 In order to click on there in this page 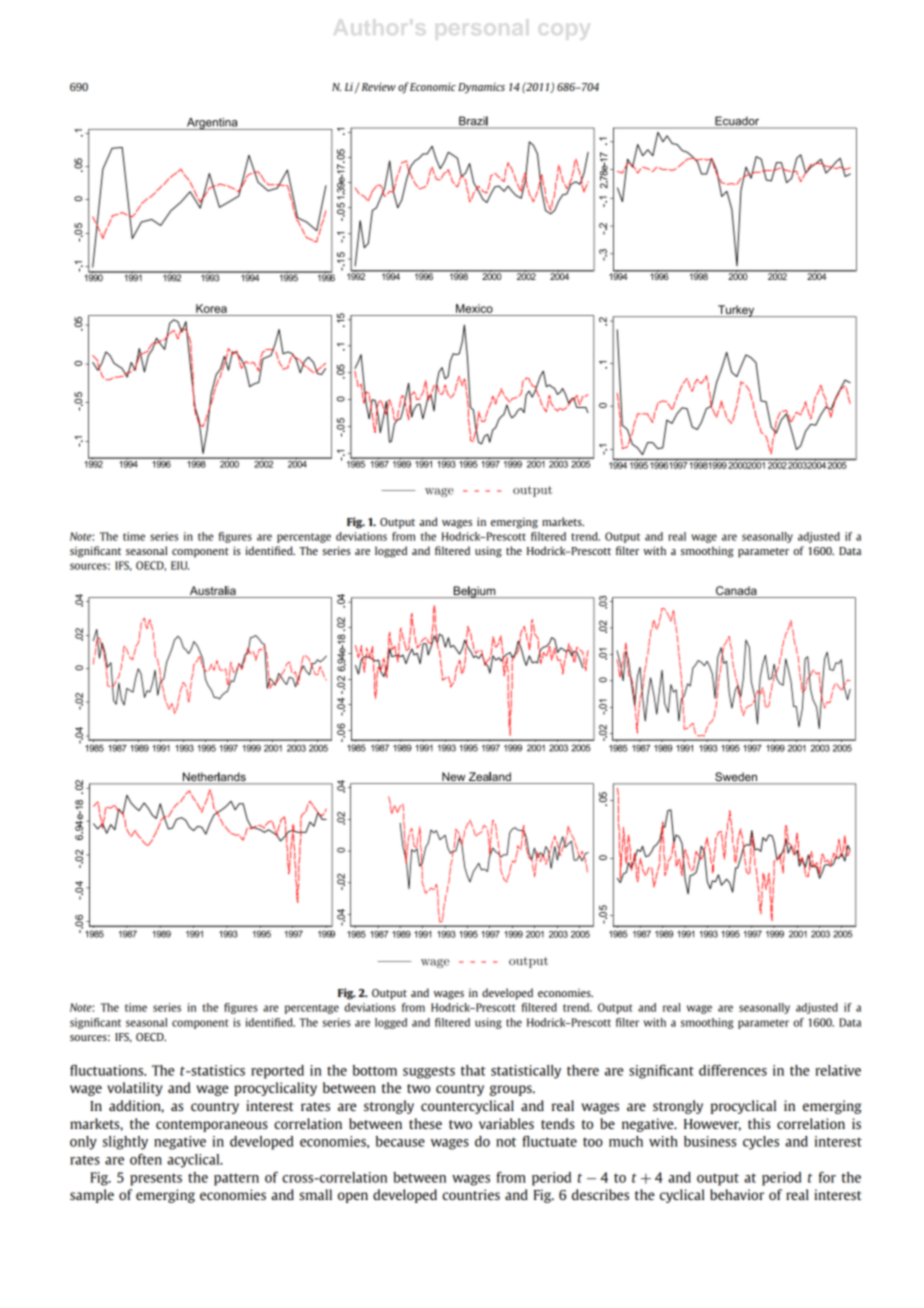, I will do `click(583, 1070)`.
